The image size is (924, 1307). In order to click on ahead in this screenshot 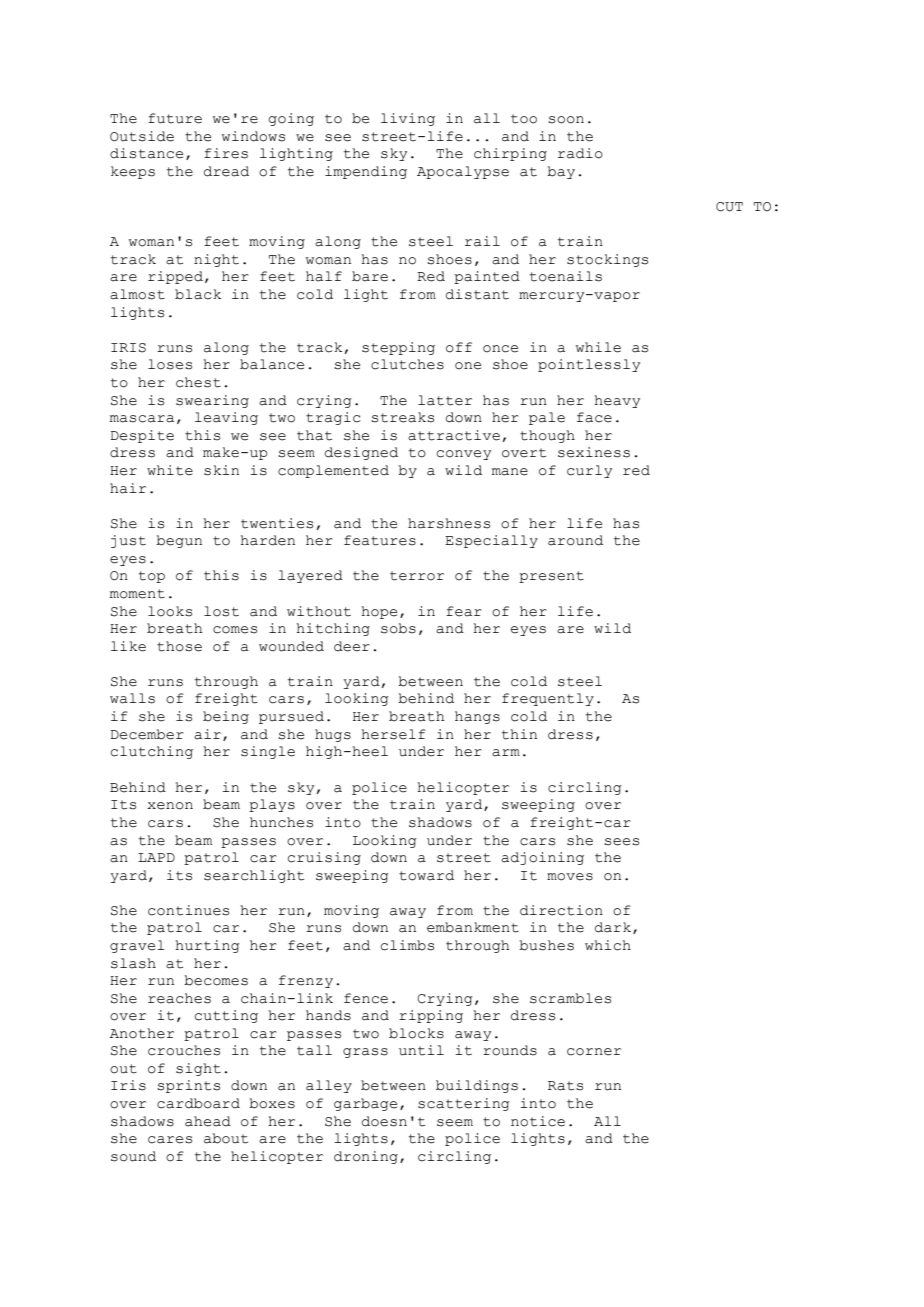, I will do `click(208, 1121)`.
